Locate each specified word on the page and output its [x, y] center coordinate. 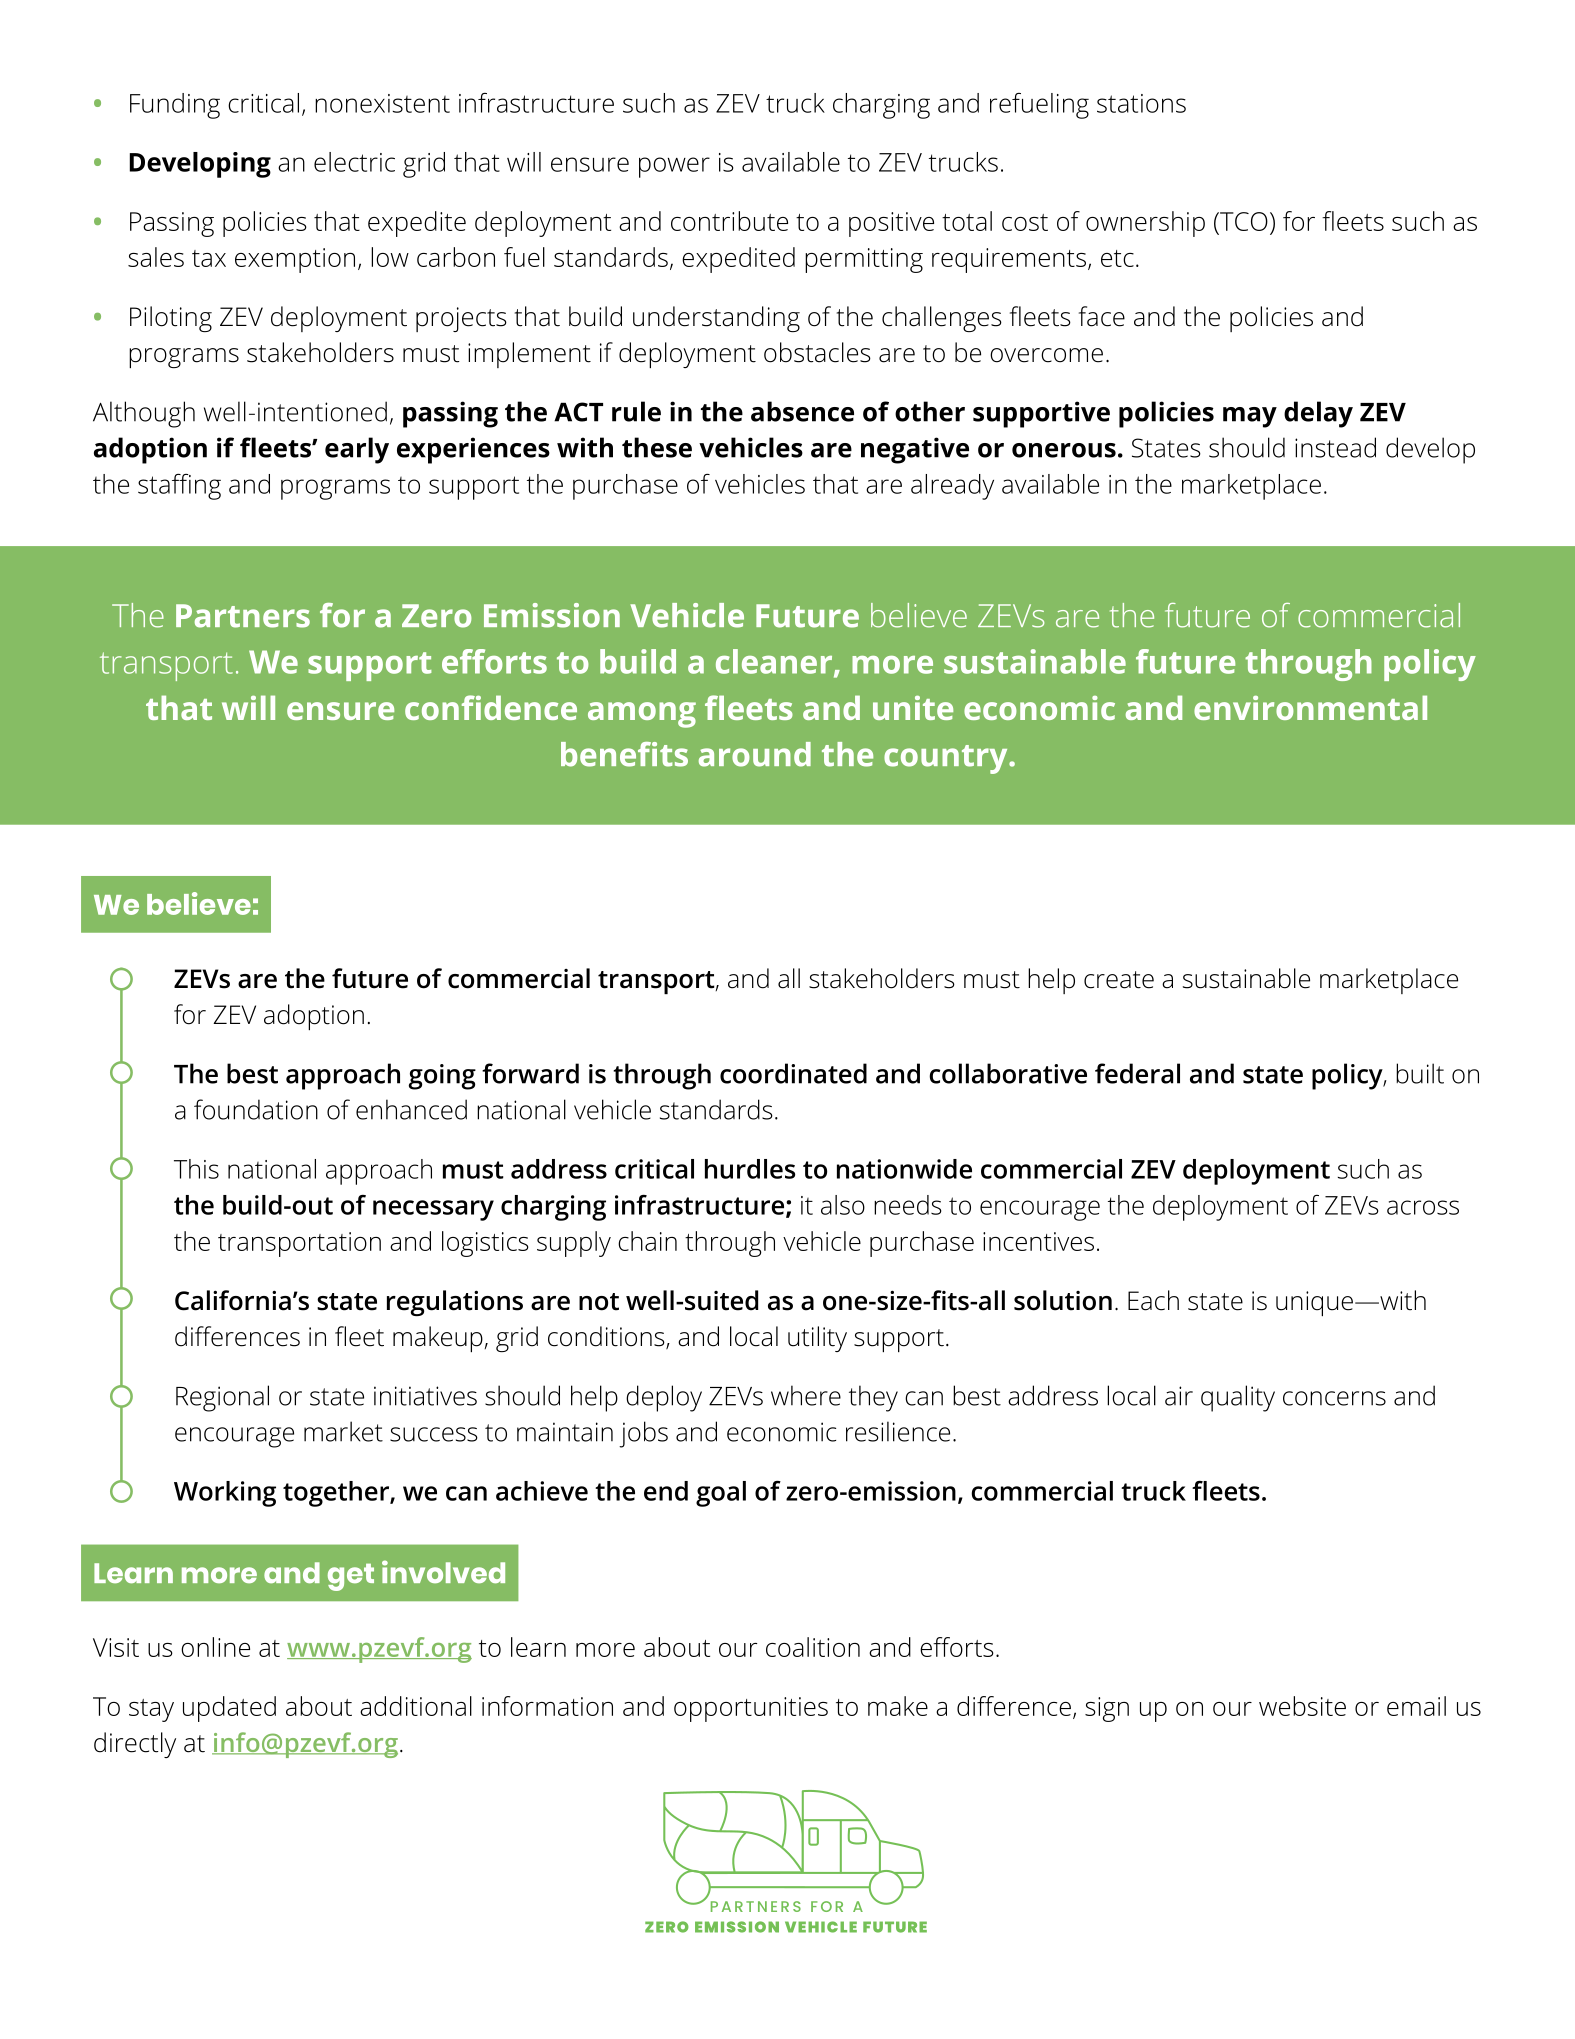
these [657, 447]
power [674, 167]
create [1119, 980]
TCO [1243, 223]
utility [817, 1339]
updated [229, 1709]
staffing [179, 487]
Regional [222, 1398]
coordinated [793, 1073]
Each [1153, 1300]
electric [354, 162]
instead [1335, 447]
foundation [256, 1109]
